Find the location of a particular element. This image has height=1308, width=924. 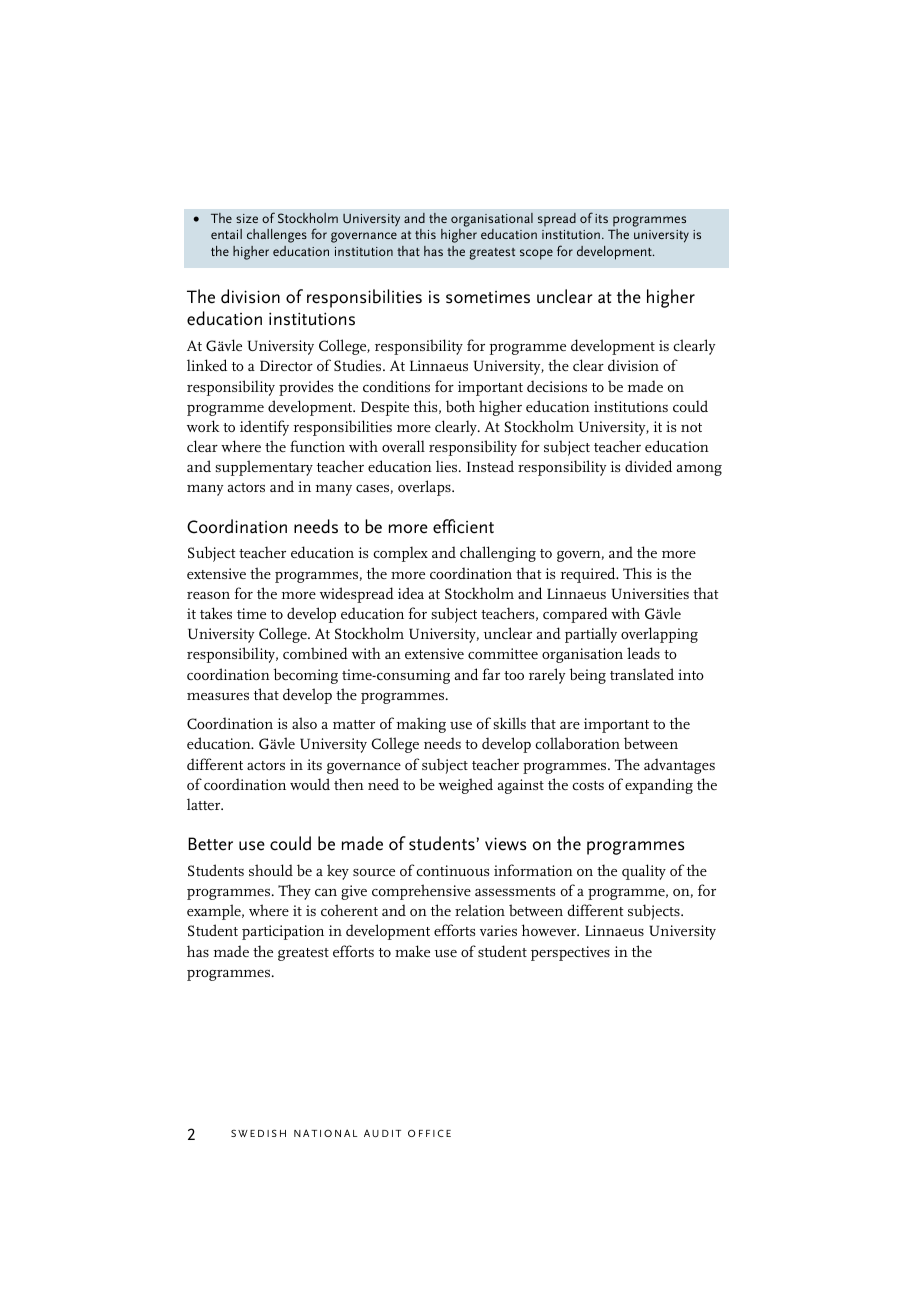

becoming is located at coordinates (305, 676).
